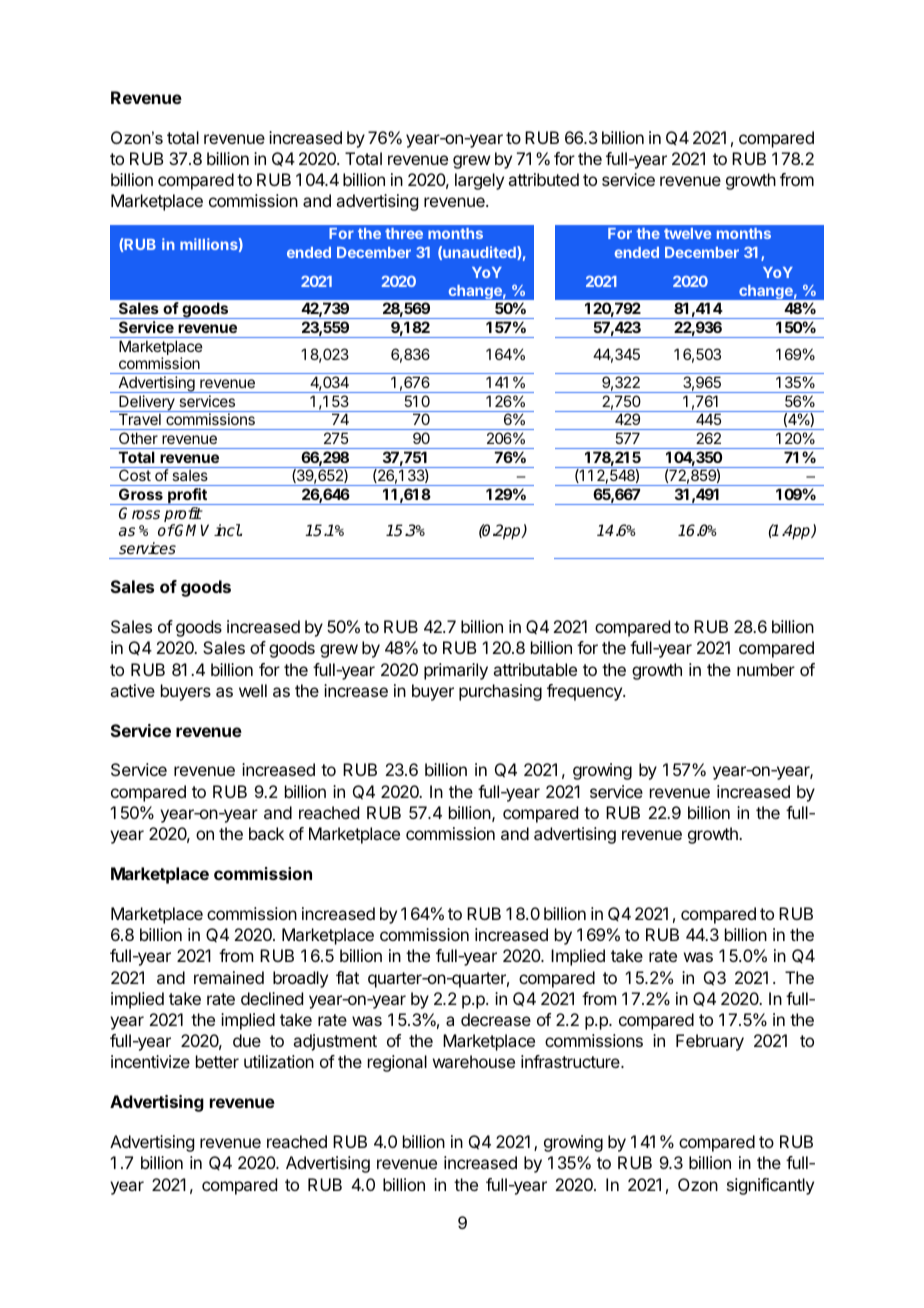 The height and width of the screenshot is (1308, 924). I want to click on number, so click(766, 669).
